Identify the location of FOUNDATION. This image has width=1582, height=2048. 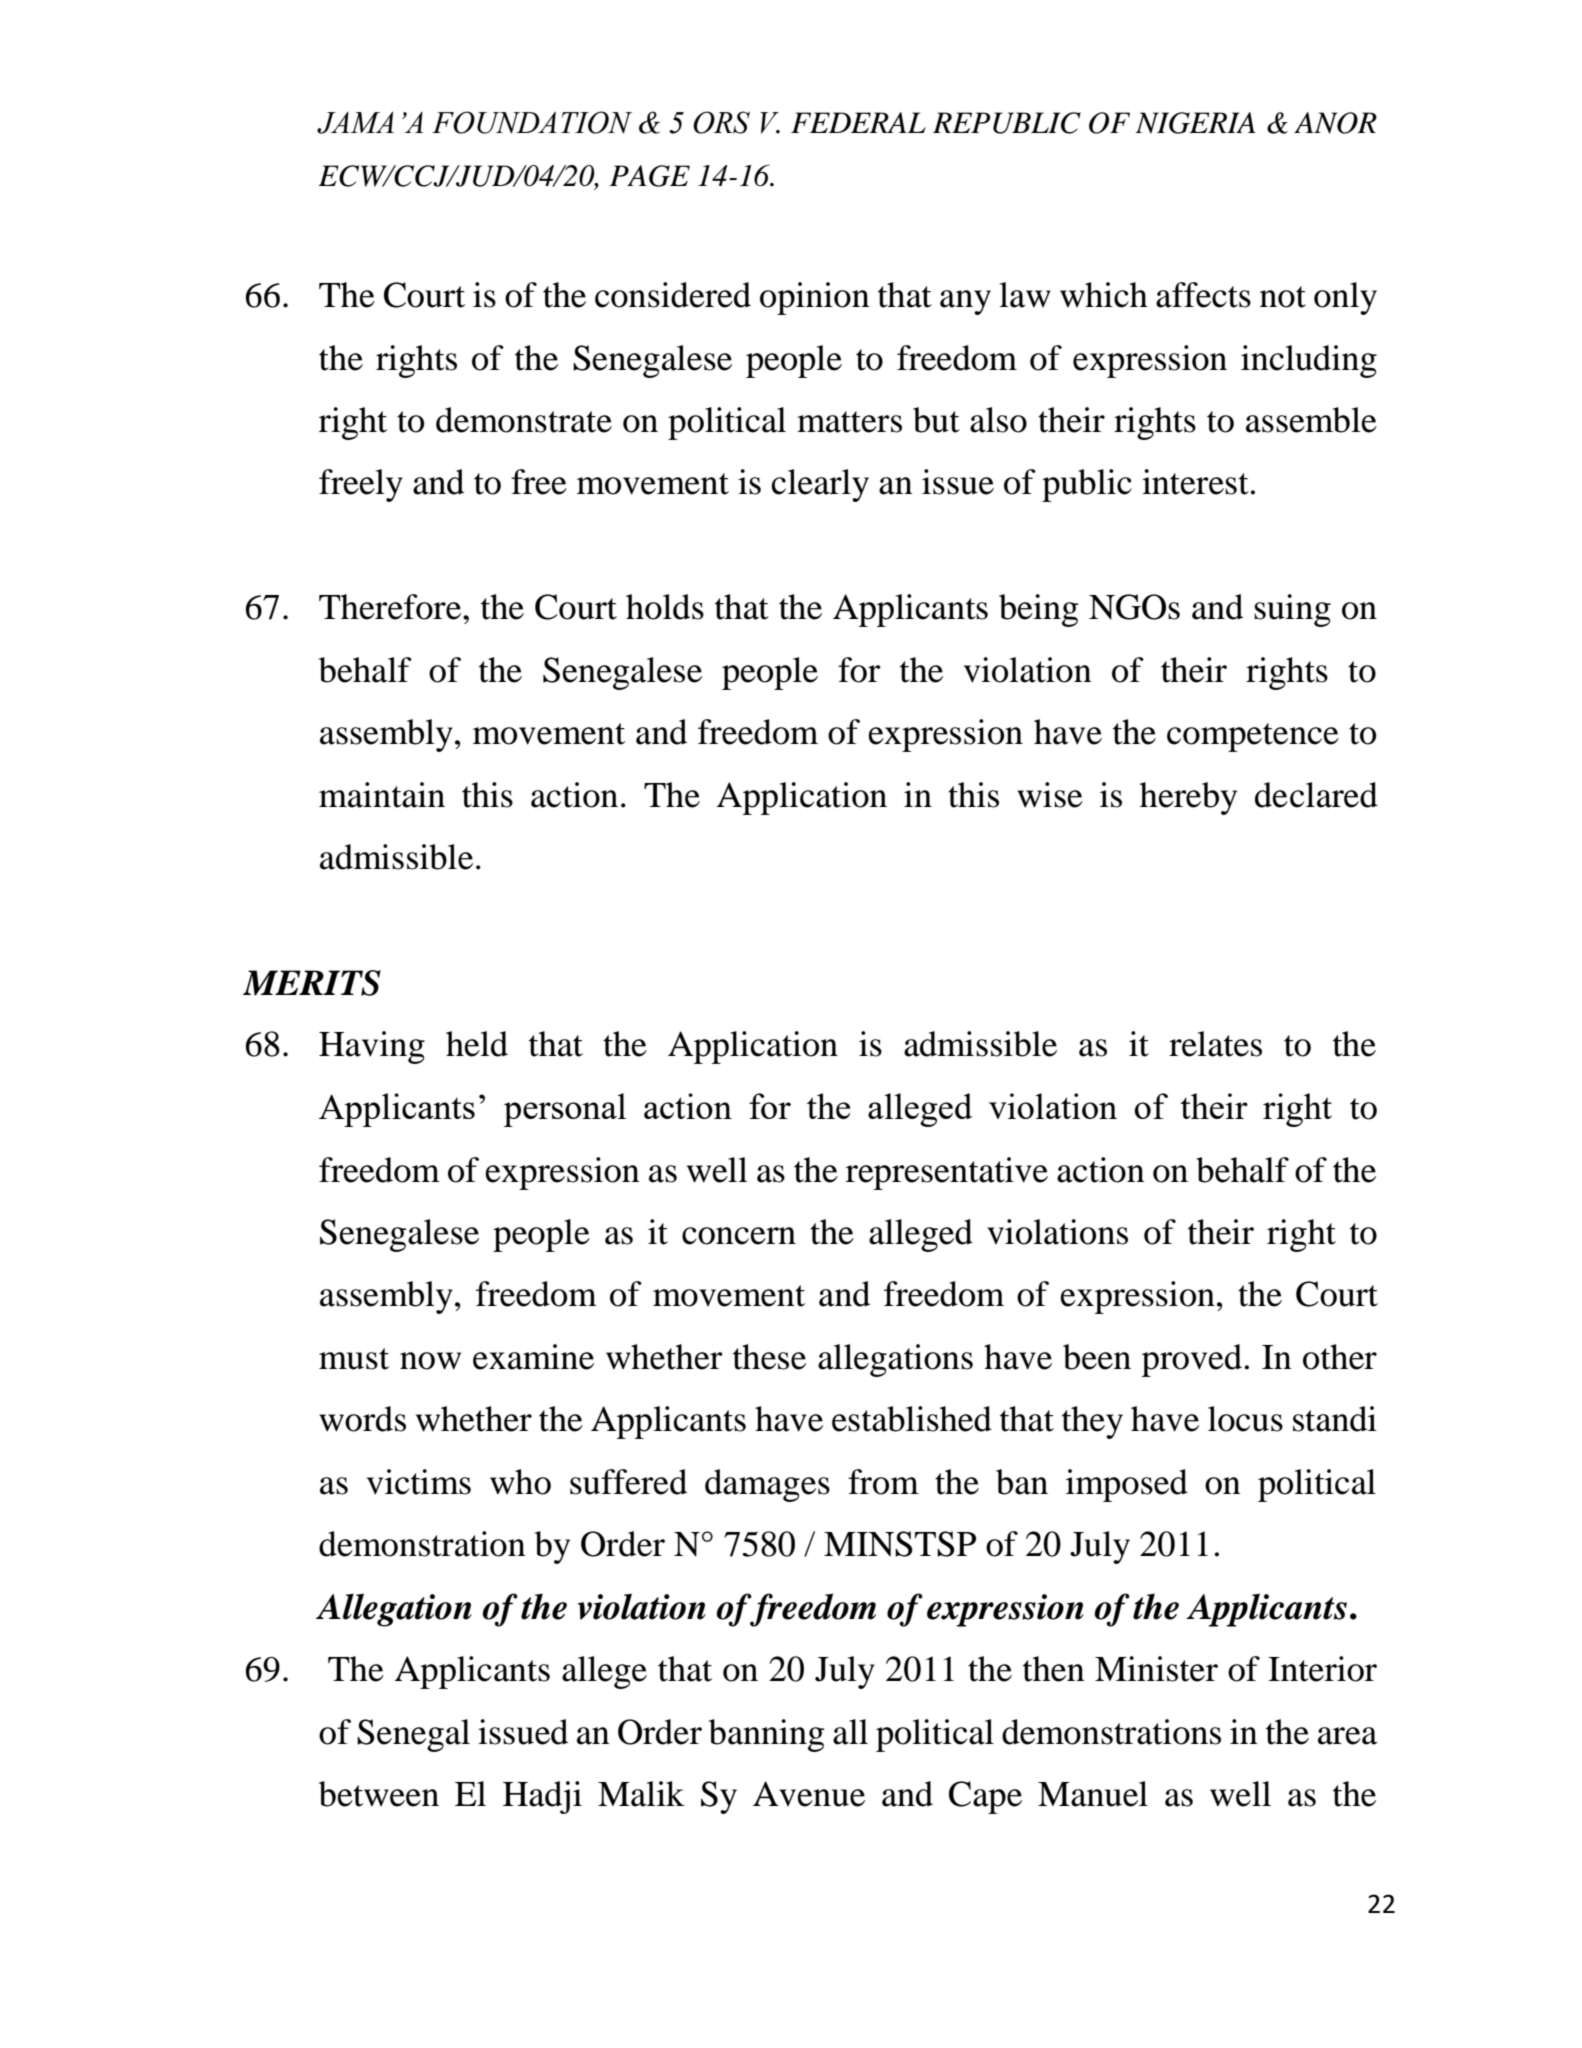
(532, 122).
